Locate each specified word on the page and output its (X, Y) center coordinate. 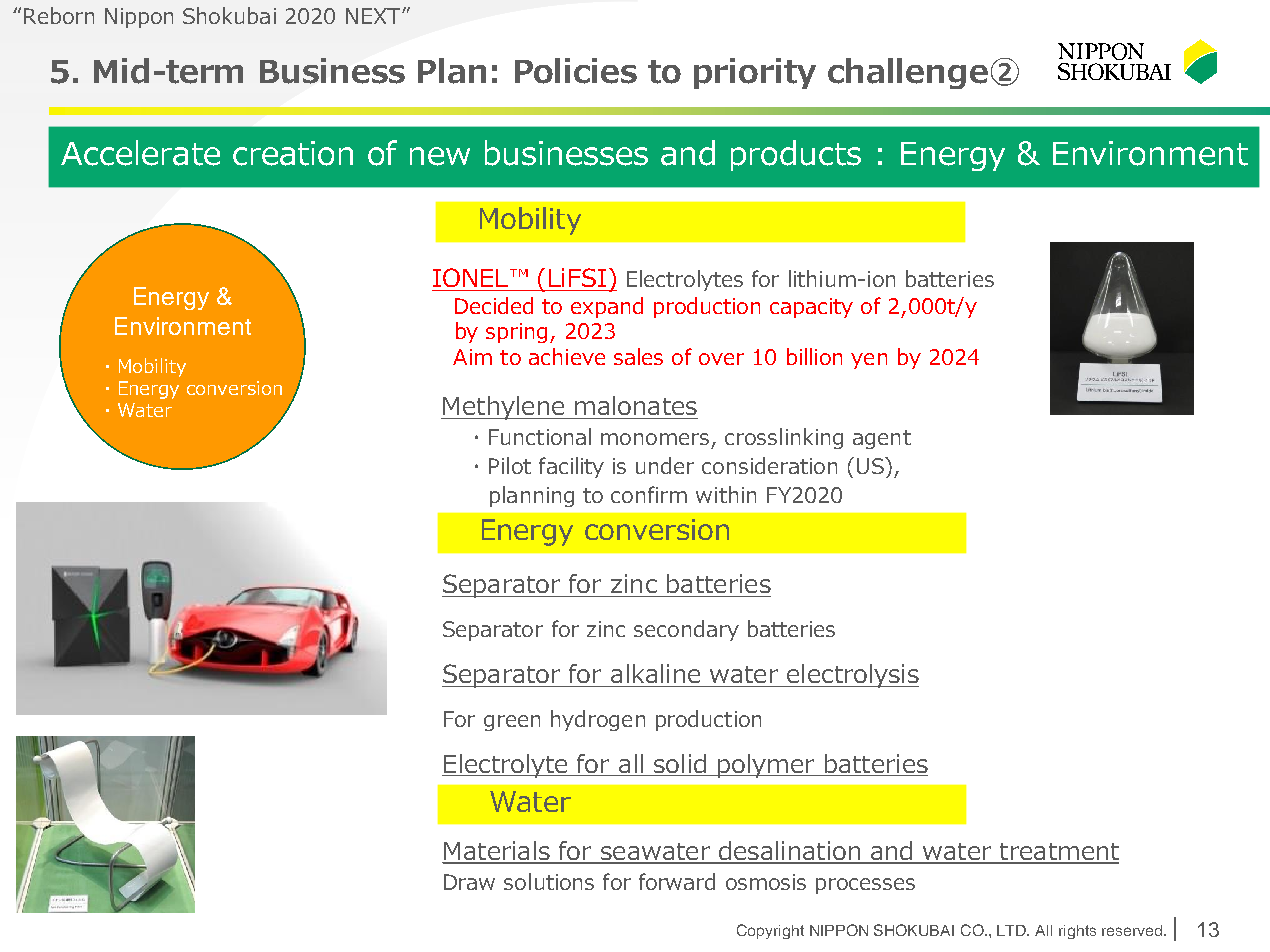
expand (607, 307)
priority (755, 73)
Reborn (59, 15)
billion (814, 356)
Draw (469, 882)
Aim (472, 357)
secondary (686, 630)
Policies (576, 71)
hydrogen (598, 720)
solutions (549, 881)
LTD (1013, 930)
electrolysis (852, 676)
